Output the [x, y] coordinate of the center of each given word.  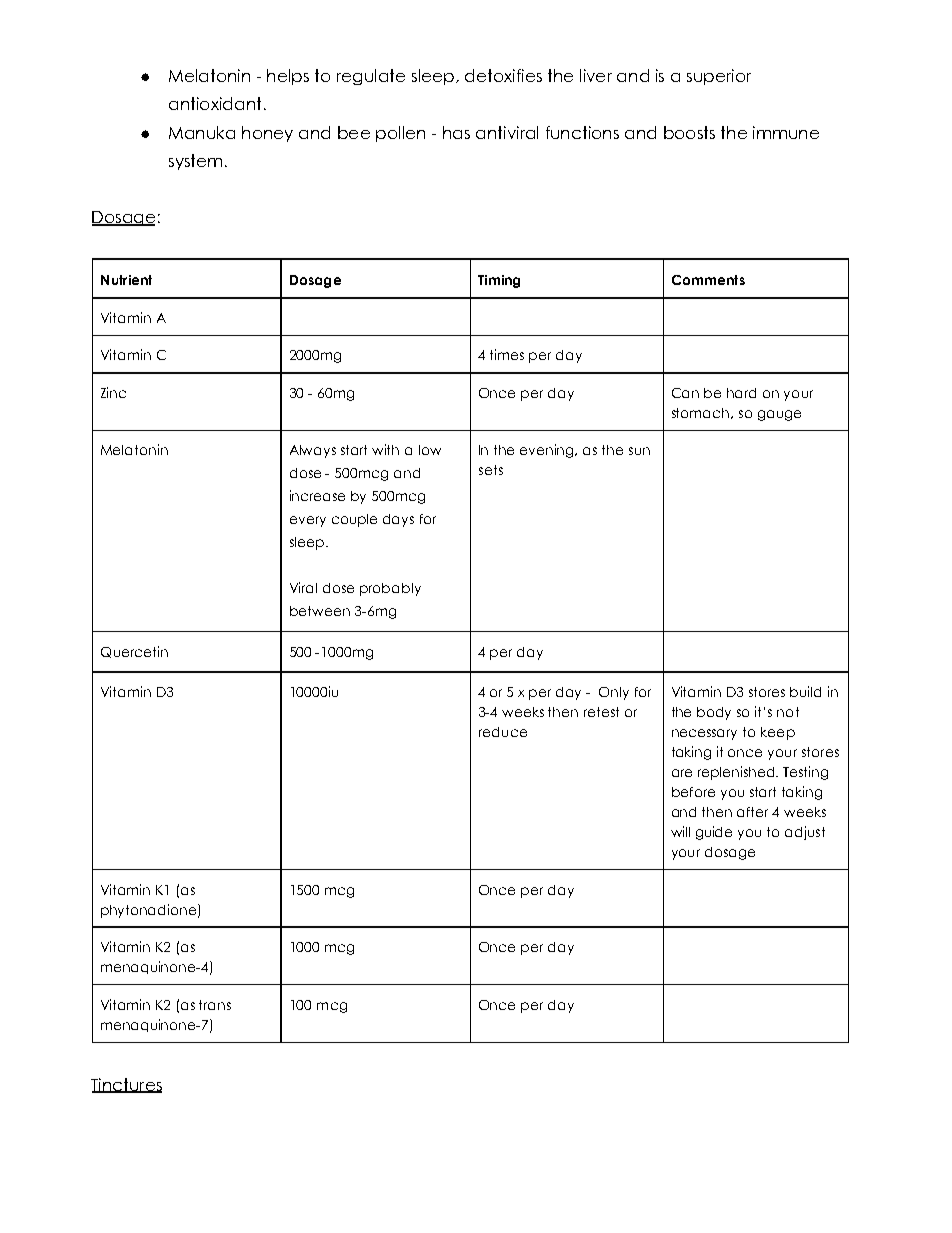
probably [390, 589]
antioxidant [215, 103]
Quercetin [134, 652]
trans [215, 1005]
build [805, 691]
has [456, 132]
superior [719, 77]
